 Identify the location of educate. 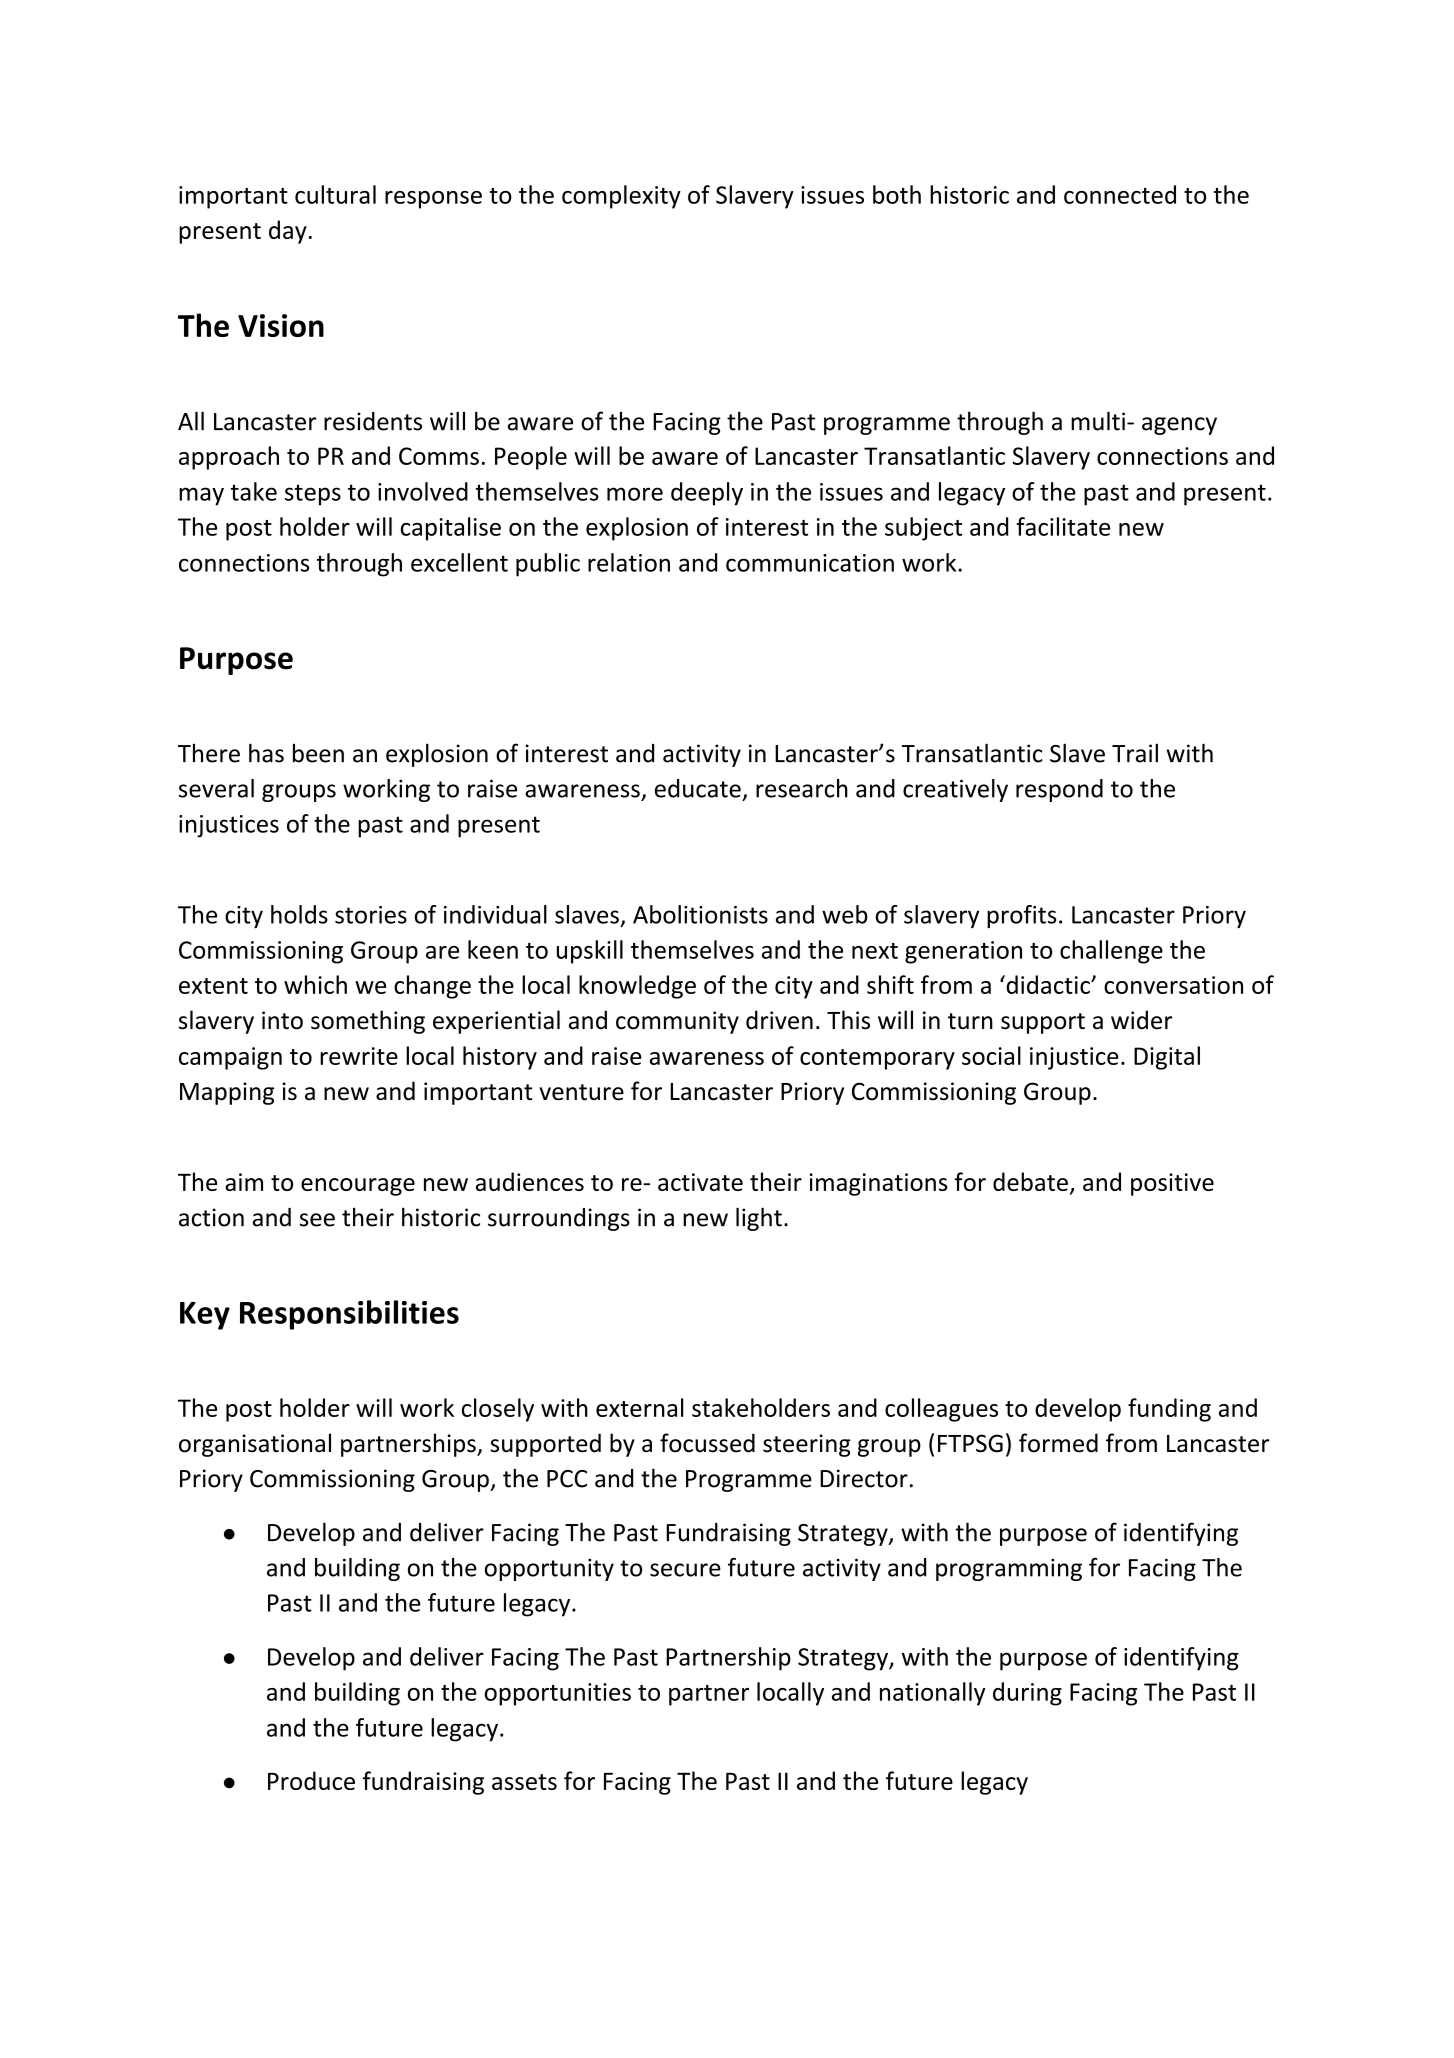
(698, 788).
